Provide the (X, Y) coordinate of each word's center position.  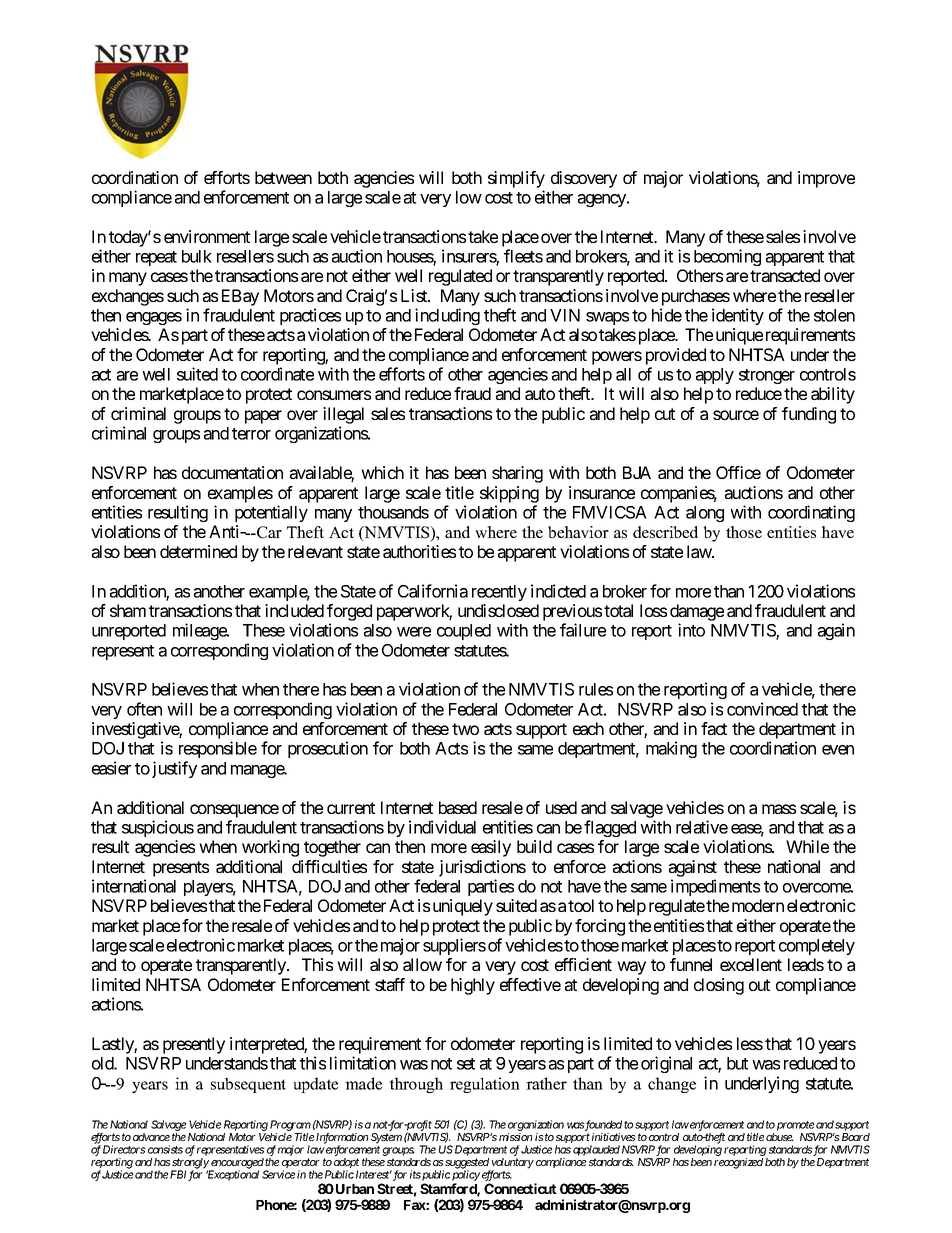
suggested (466, 1164)
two (465, 729)
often (144, 709)
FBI (178, 1174)
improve (826, 179)
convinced (762, 709)
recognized (738, 1163)
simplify (516, 179)
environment (207, 236)
